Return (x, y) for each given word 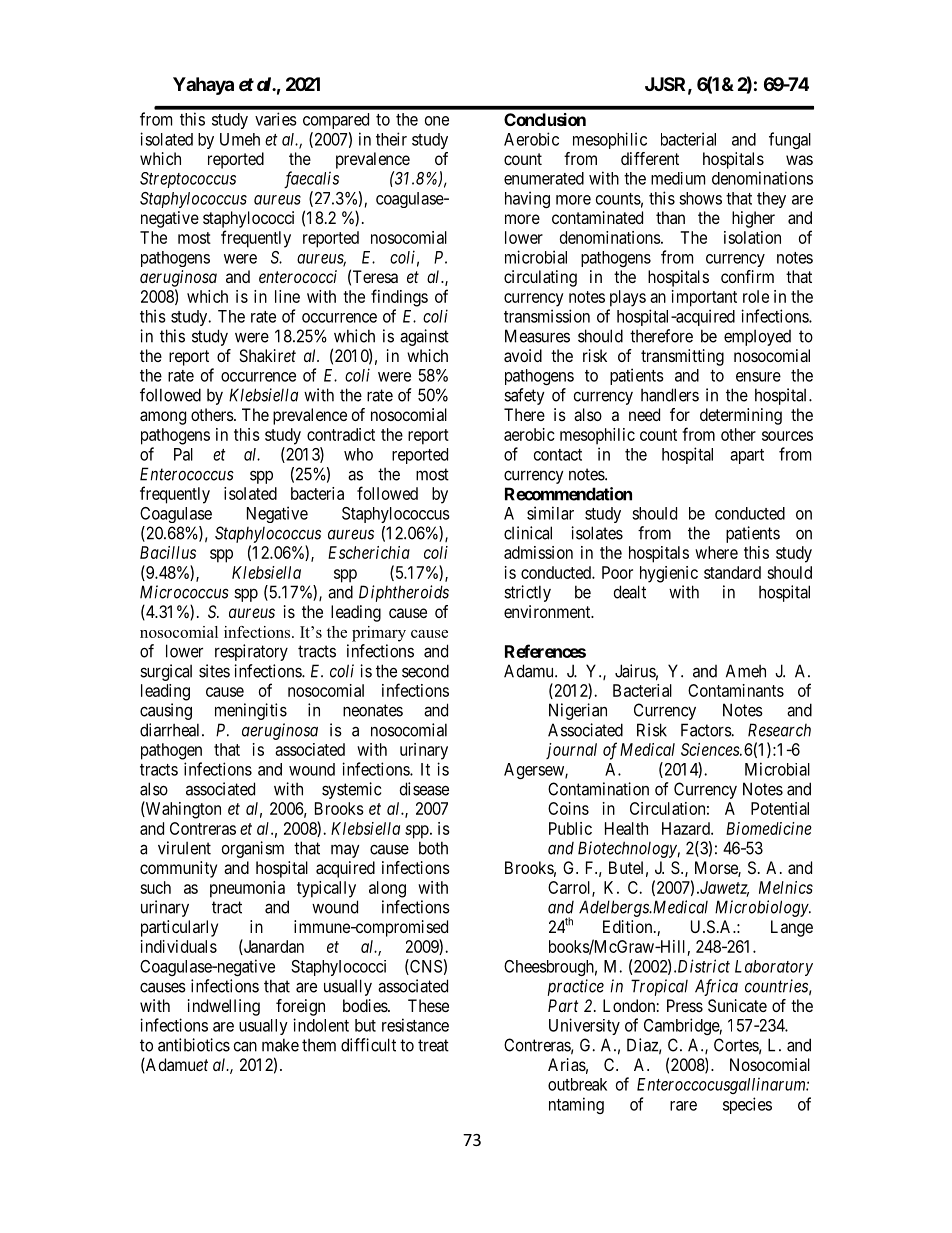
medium (678, 178)
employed (757, 338)
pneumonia (247, 889)
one (437, 121)
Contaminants (736, 690)
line (287, 296)
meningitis (251, 711)
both (433, 848)
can (245, 1046)
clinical (528, 533)
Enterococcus (187, 474)
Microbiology (762, 908)
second (425, 671)
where (716, 552)
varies (276, 119)
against (424, 337)
